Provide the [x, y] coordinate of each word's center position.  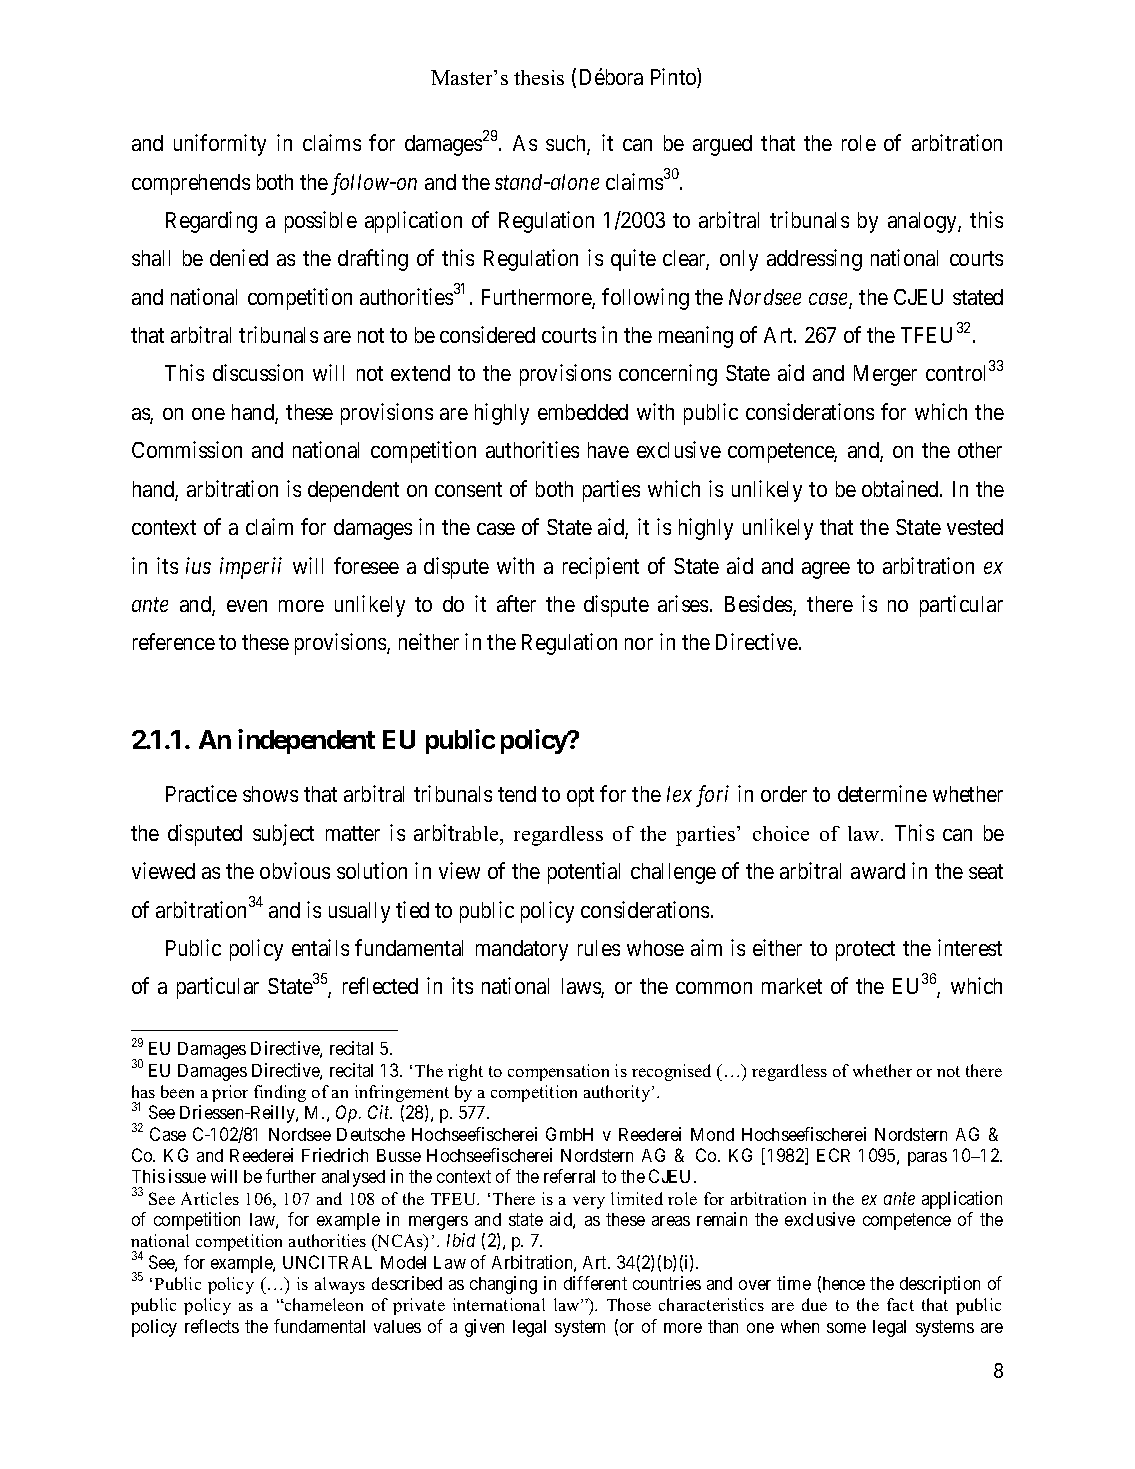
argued [722, 145]
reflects [212, 1326]
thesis [539, 77]
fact [900, 1304]
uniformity [220, 145]
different [595, 1283]
